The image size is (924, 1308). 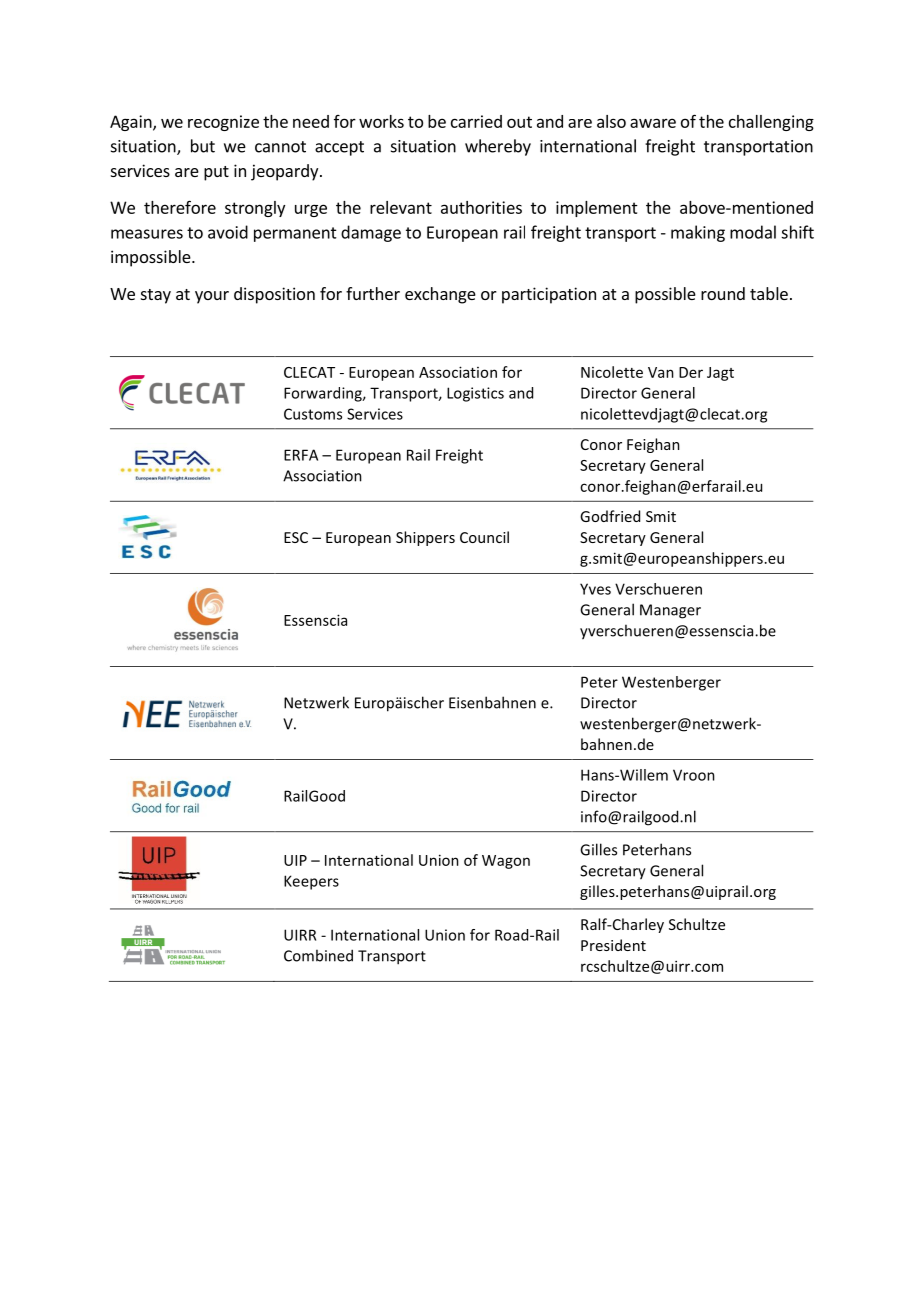 What do you see at coordinates (203, 146) in the document?
I see `but` at bounding box center [203, 146].
